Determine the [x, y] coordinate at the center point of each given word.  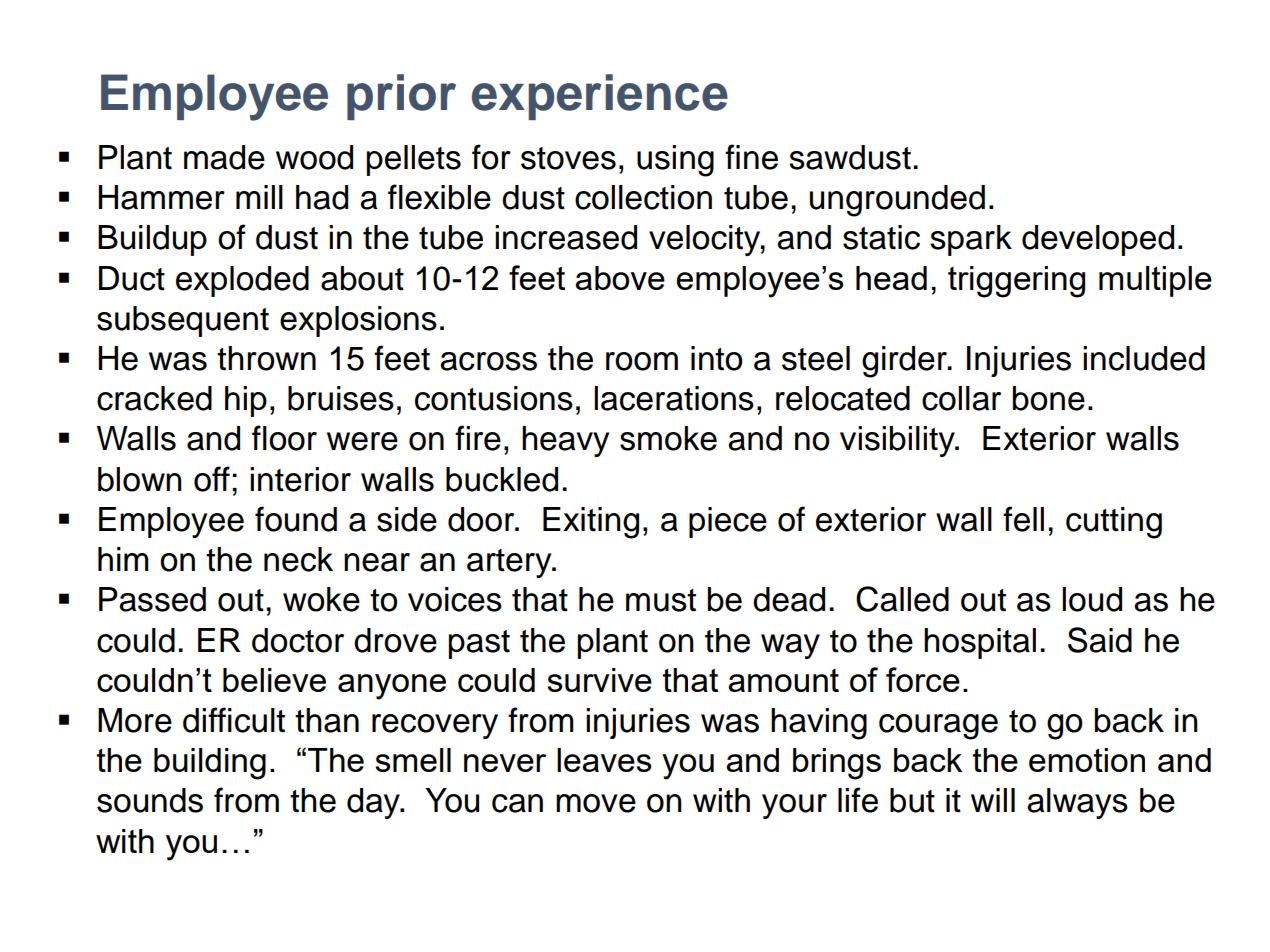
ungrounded [897, 201]
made [224, 157]
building [210, 764]
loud [1092, 599]
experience [600, 97]
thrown [266, 358]
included [1144, 358]
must [661, 600]
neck [298, 559]
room [642, 361]
